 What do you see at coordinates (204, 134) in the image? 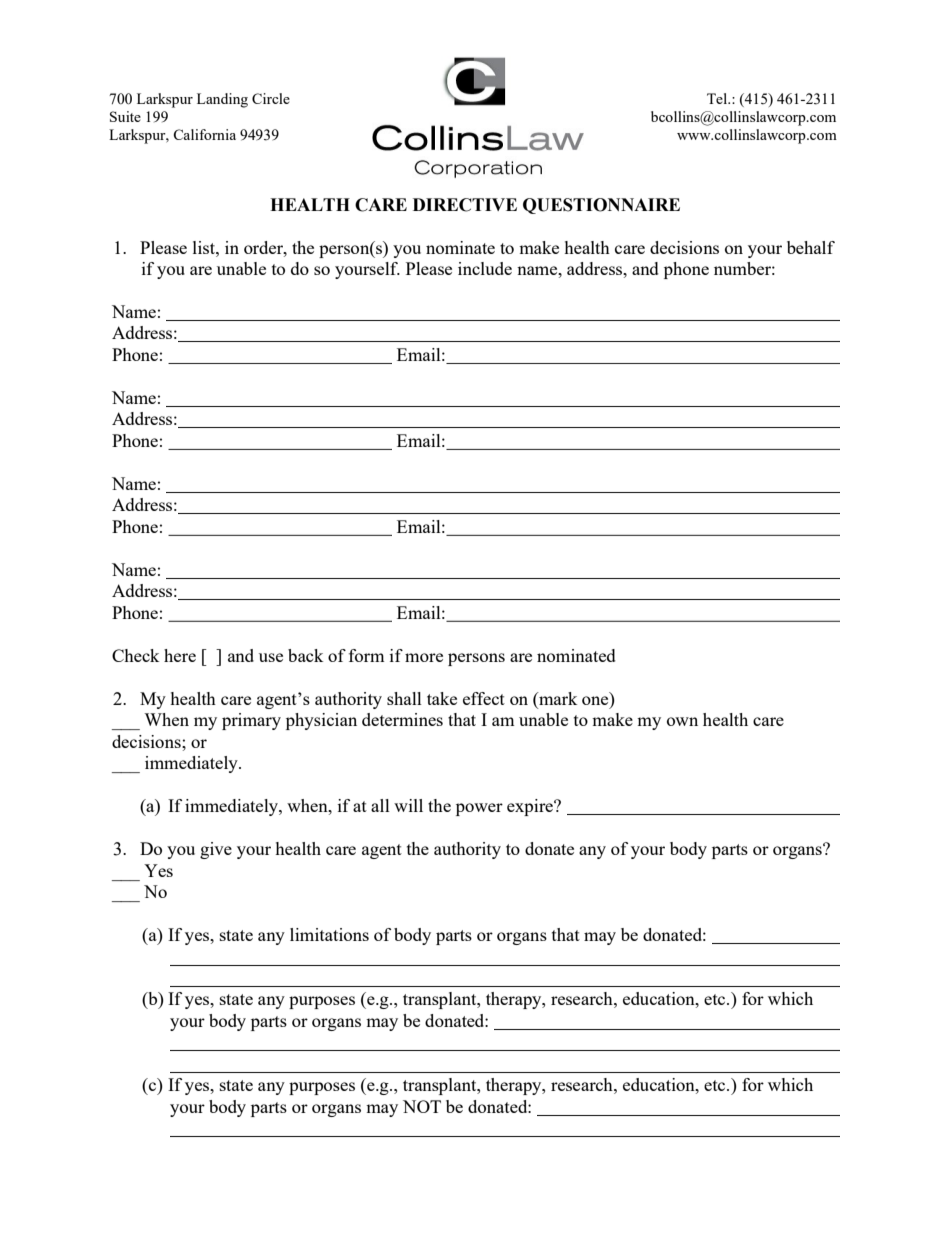
I see `California` at bounding box center [204, 134].
